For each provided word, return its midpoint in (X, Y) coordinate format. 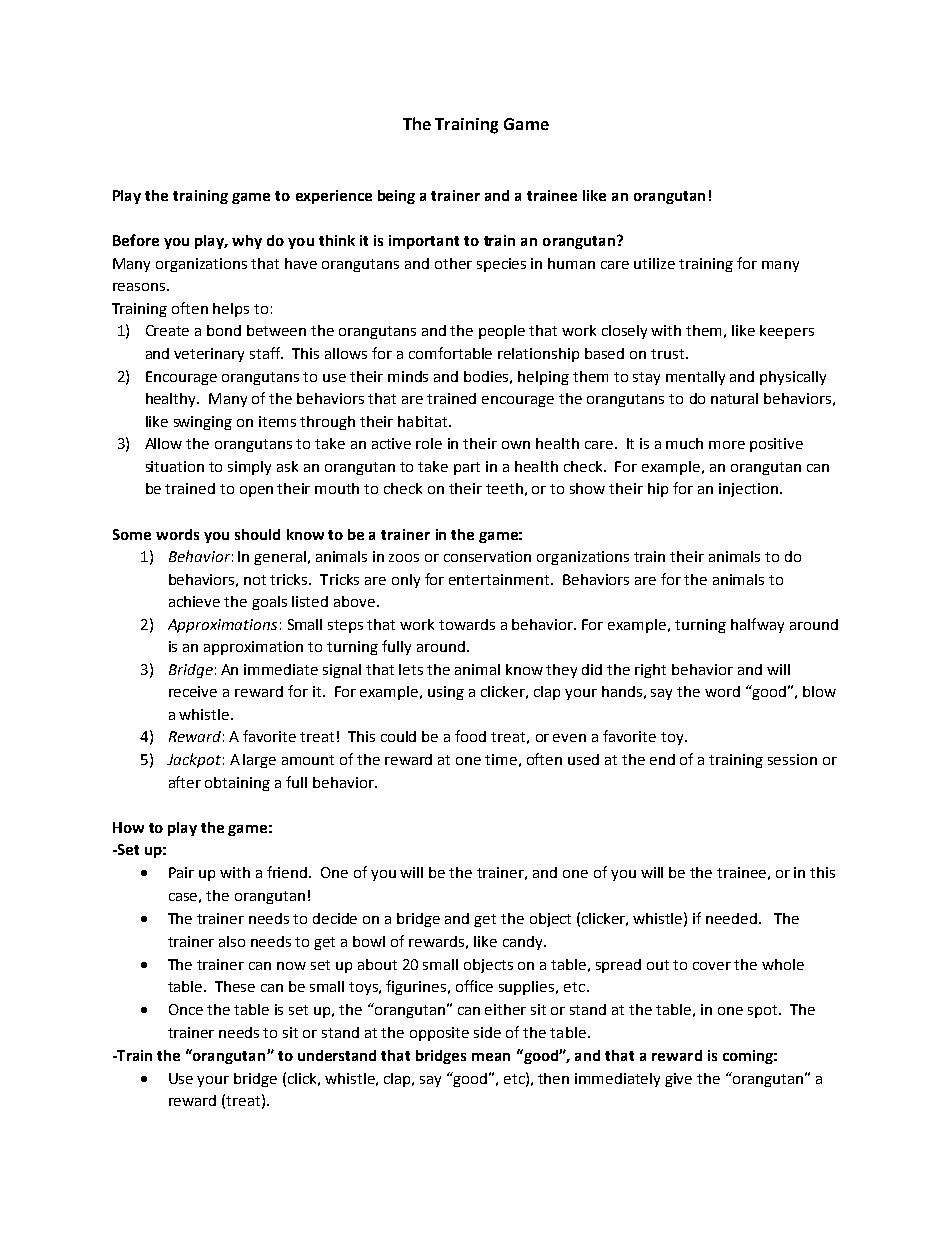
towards (467, 624)
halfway (757, 625)
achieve (194, 601)
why (247, 242)
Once (186, 1009)
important (424, 242)
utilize (654, 263)
